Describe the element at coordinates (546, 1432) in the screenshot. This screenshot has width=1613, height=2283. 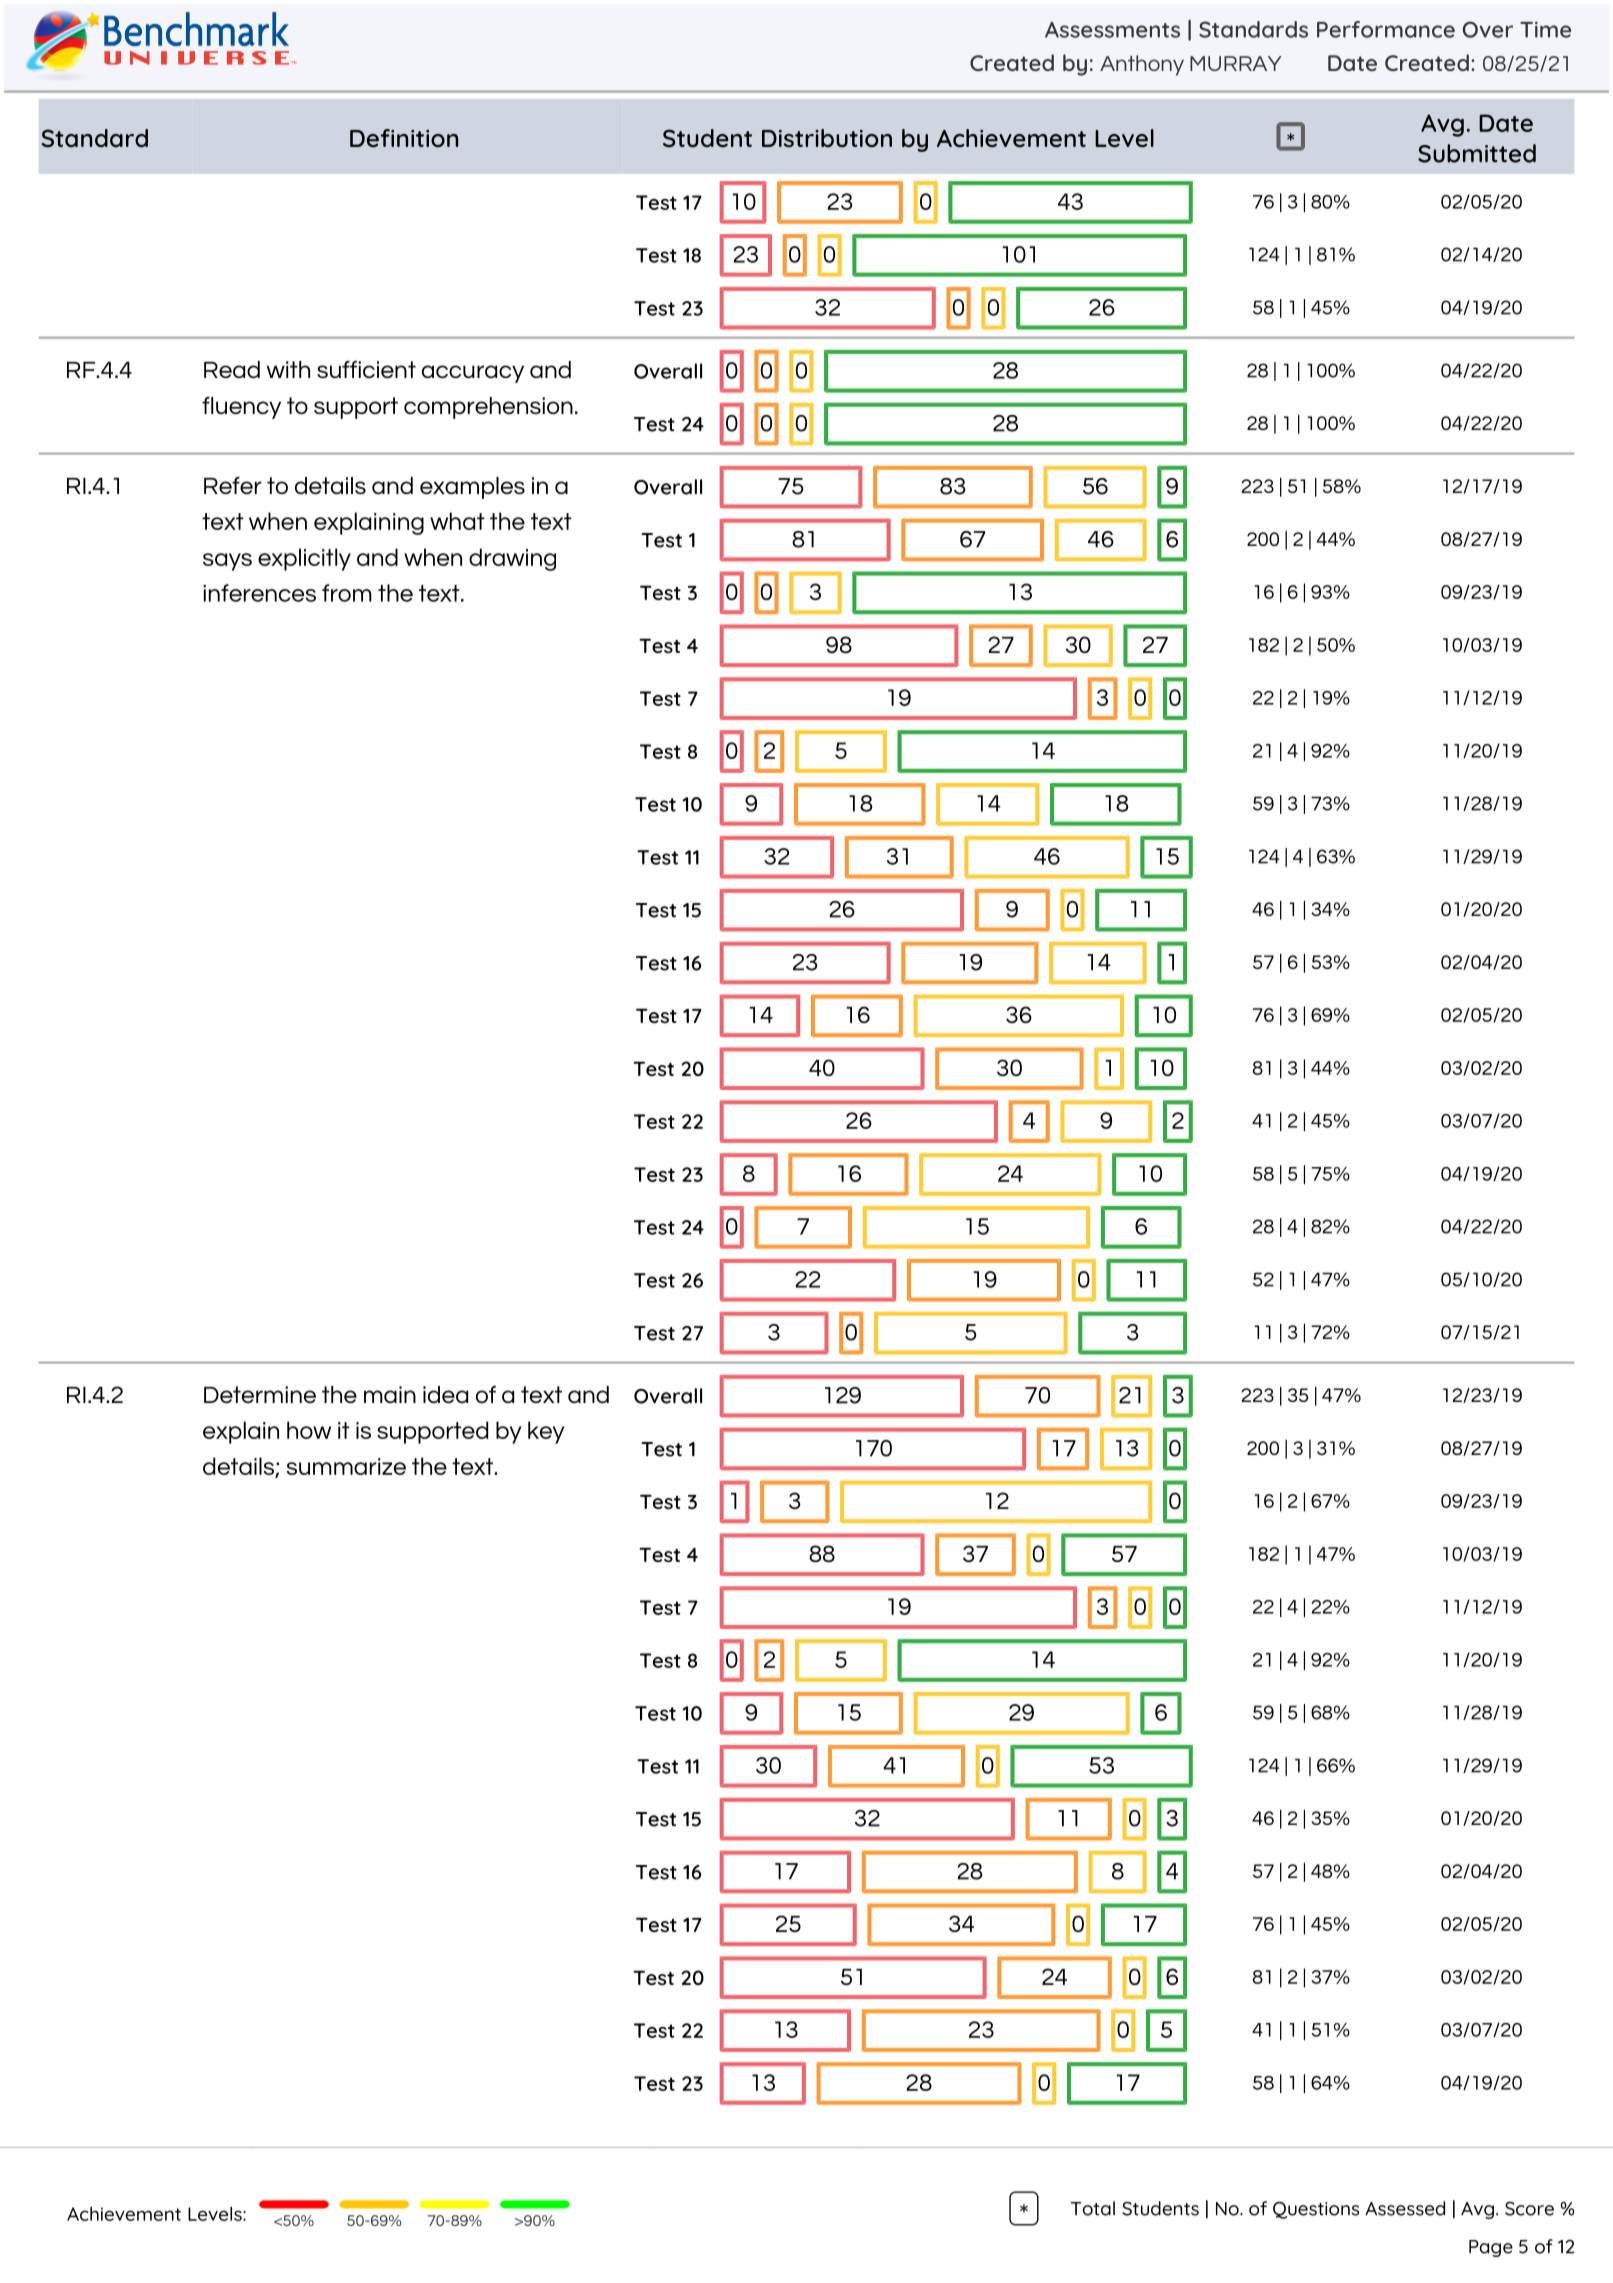
I see `key` at that location.
